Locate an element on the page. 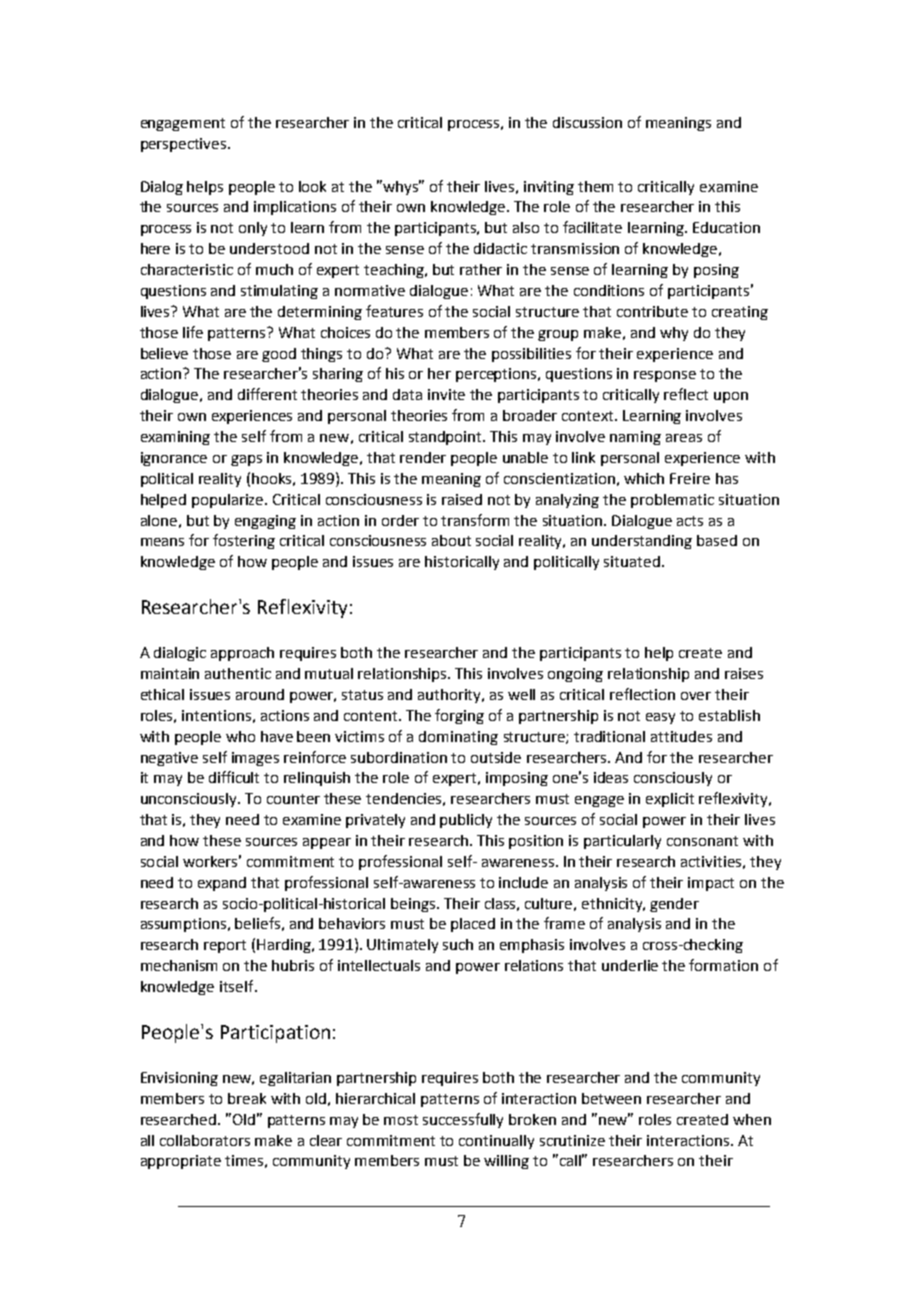 This page has height=1308, width=924. whys is located at coordinates (402, 187).
